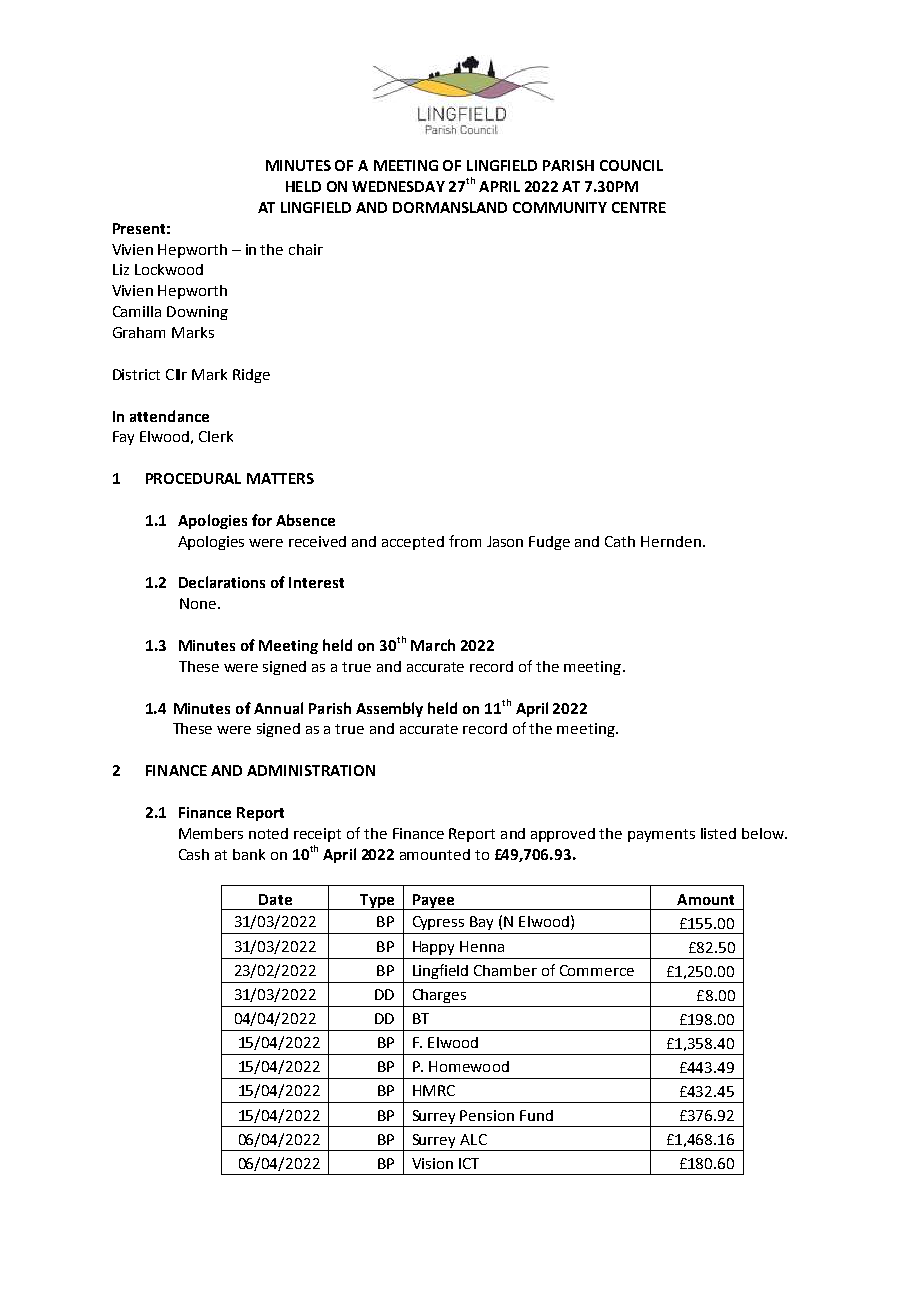 This screenshot has height=1308, width=924. What do you see at coordinates (465, 541) in the screenshot?
I see `from` at bounding box center [465, 541].
